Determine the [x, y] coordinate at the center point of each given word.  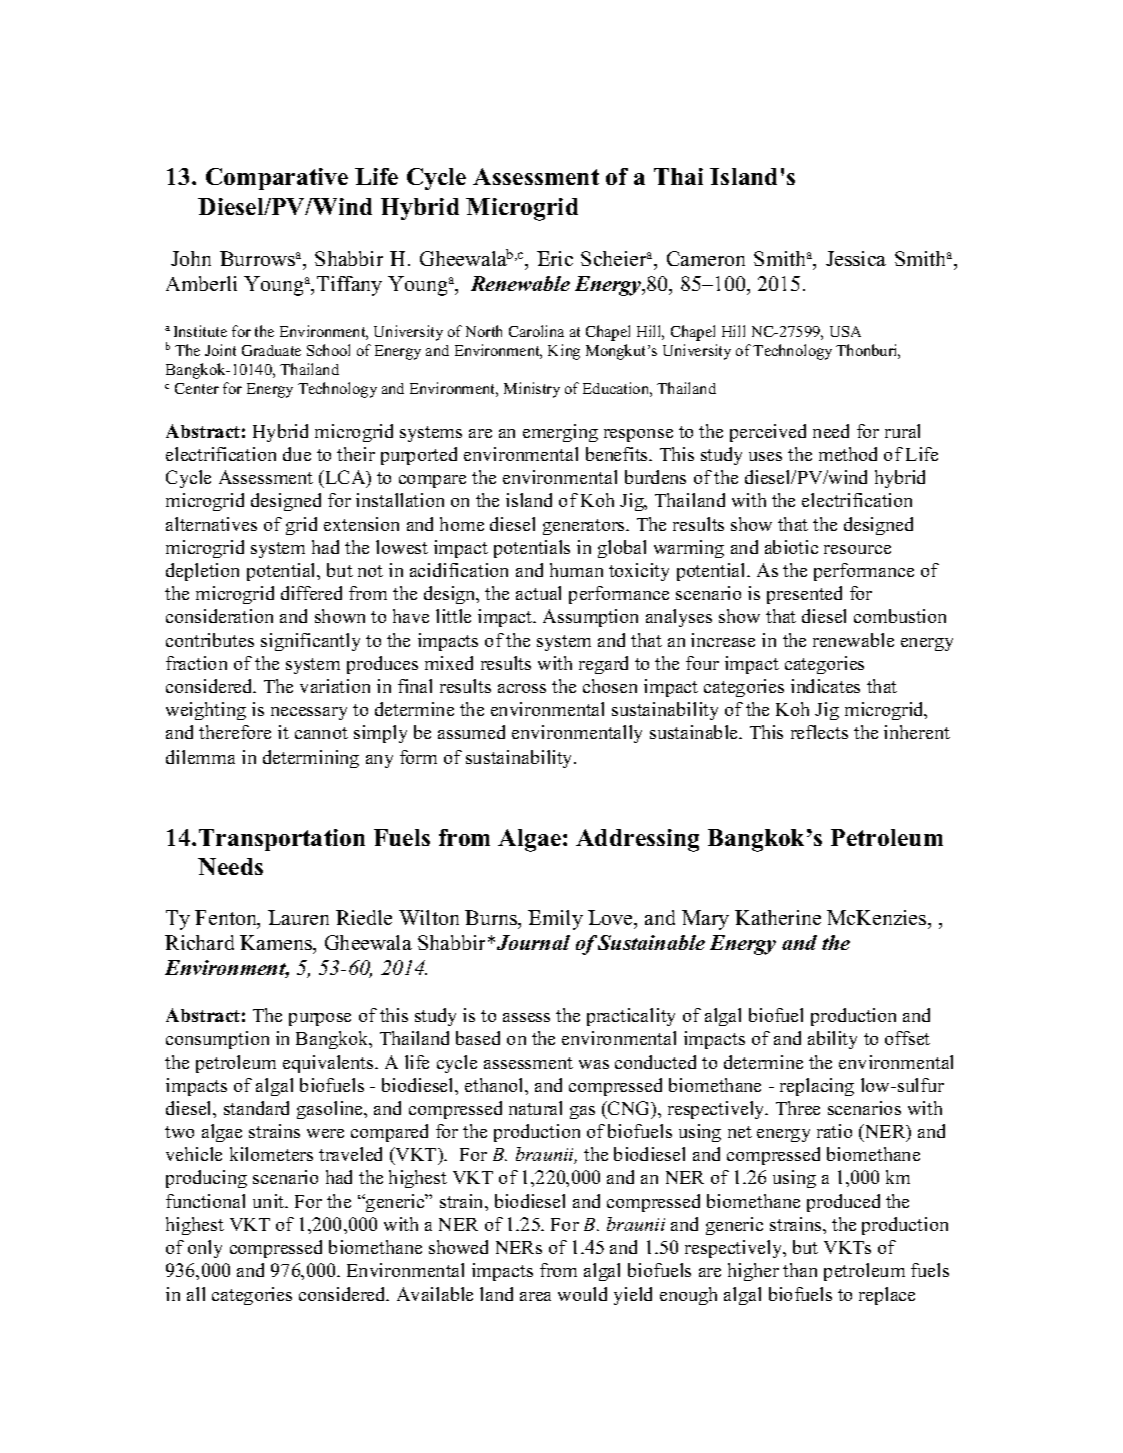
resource [857, 549]
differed [311, 593]
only [205, 1249]
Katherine [778, 917]
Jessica [856, 258]
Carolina [536, 331]
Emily [555, 920]
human [576, 570]
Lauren [298, 917]
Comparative [277, 179]
